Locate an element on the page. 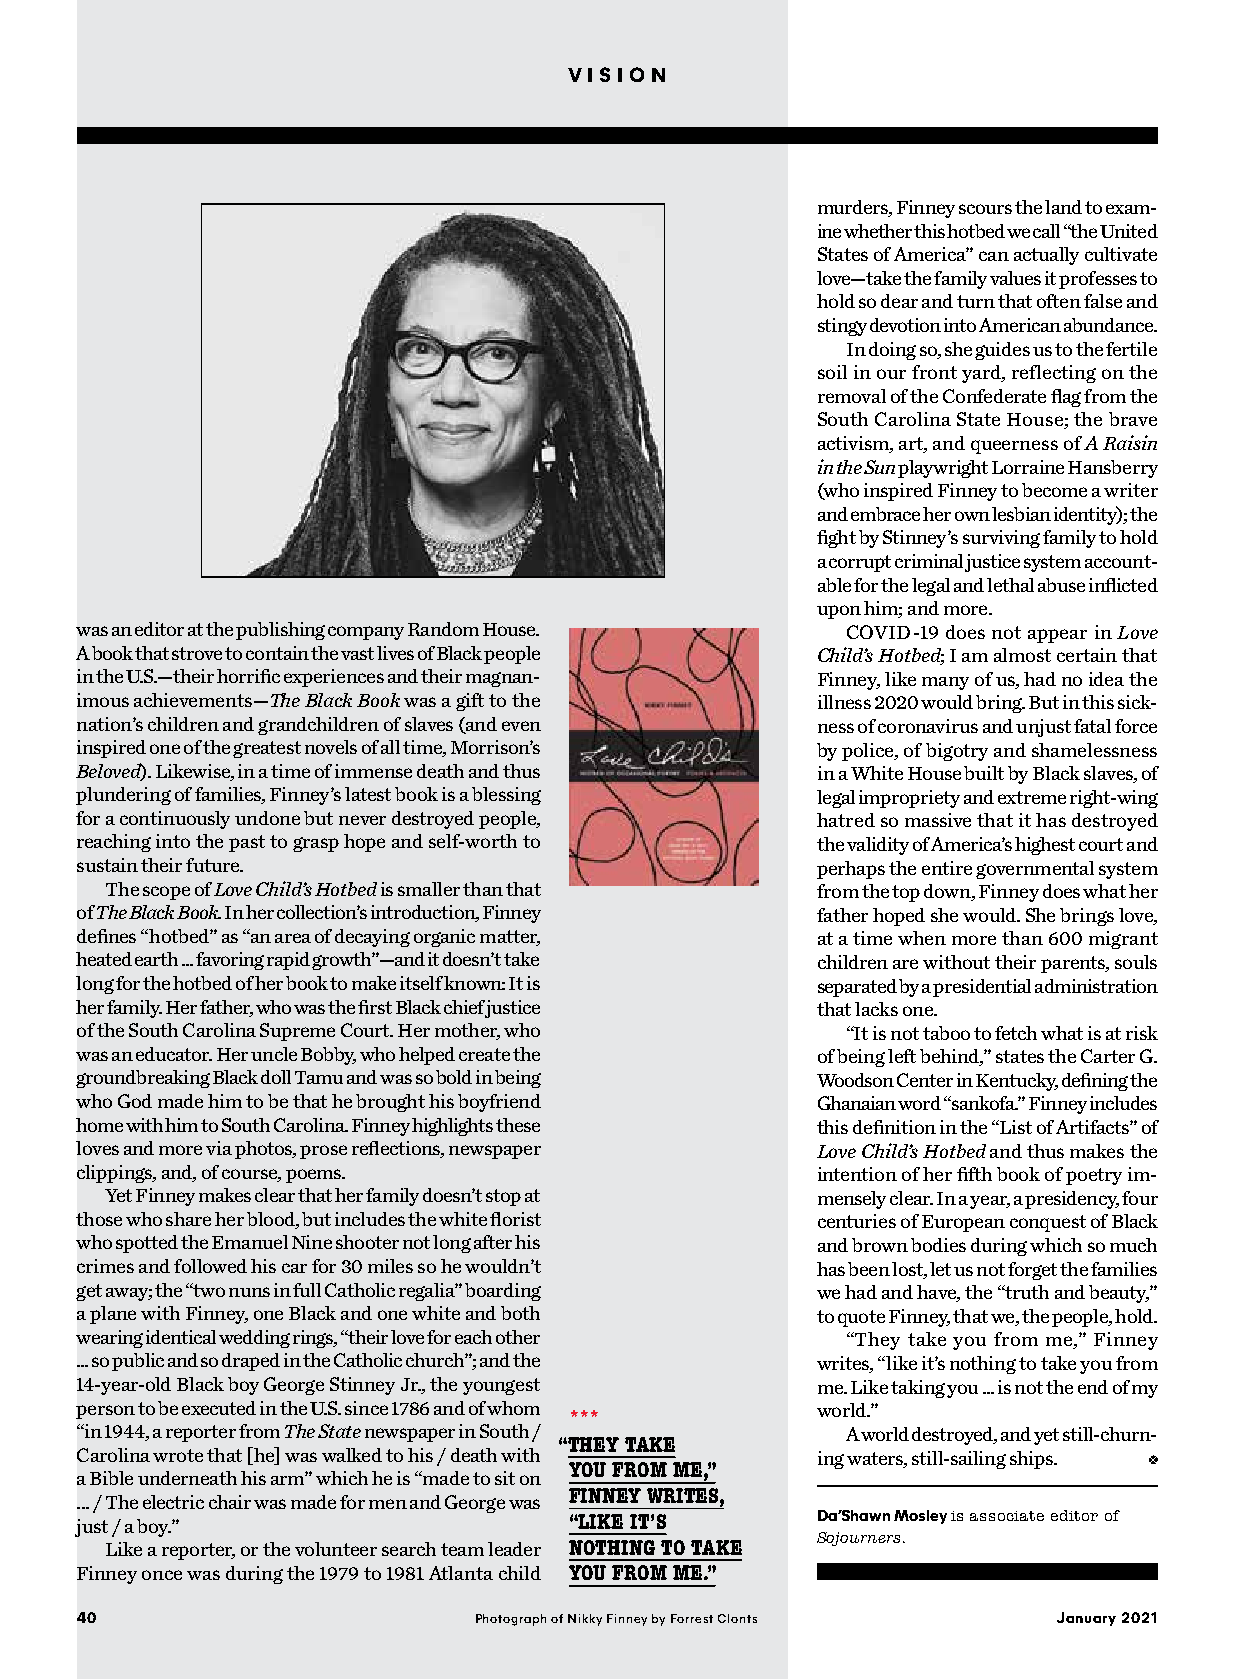 This page has width=1235, height=1679. VISION is located at coordinates (616, 74).
